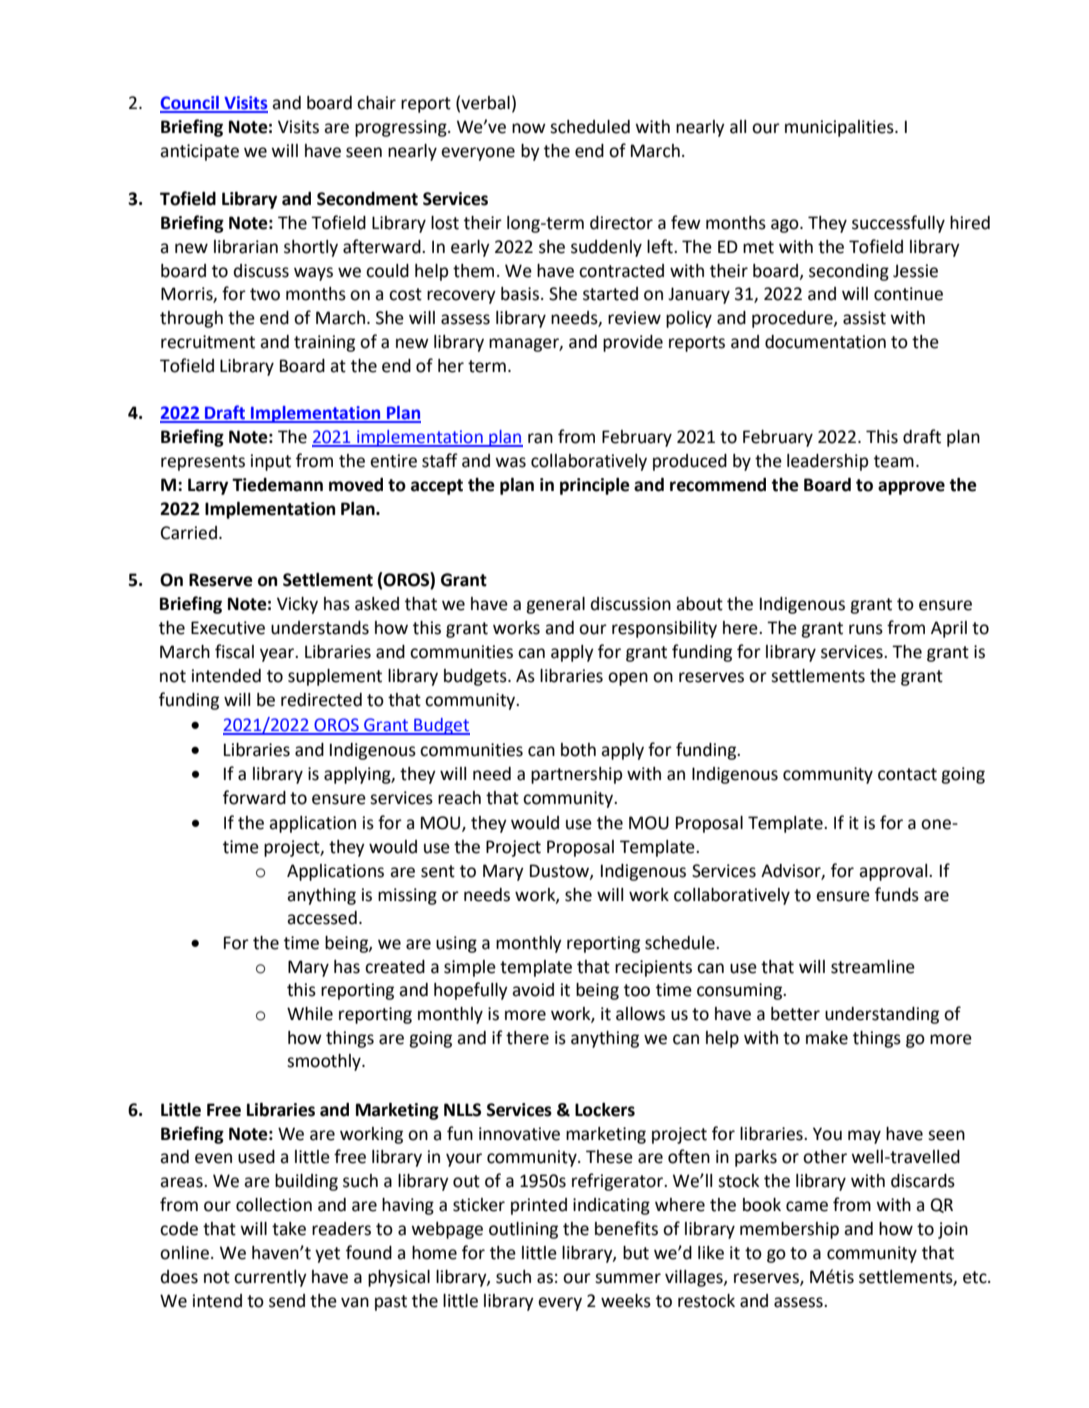 This screenshot has width=1089, height=1408. What do you see at coordinates (866, 629) in the screenshot?
I see `runs` at bounding box center [866, 629].
